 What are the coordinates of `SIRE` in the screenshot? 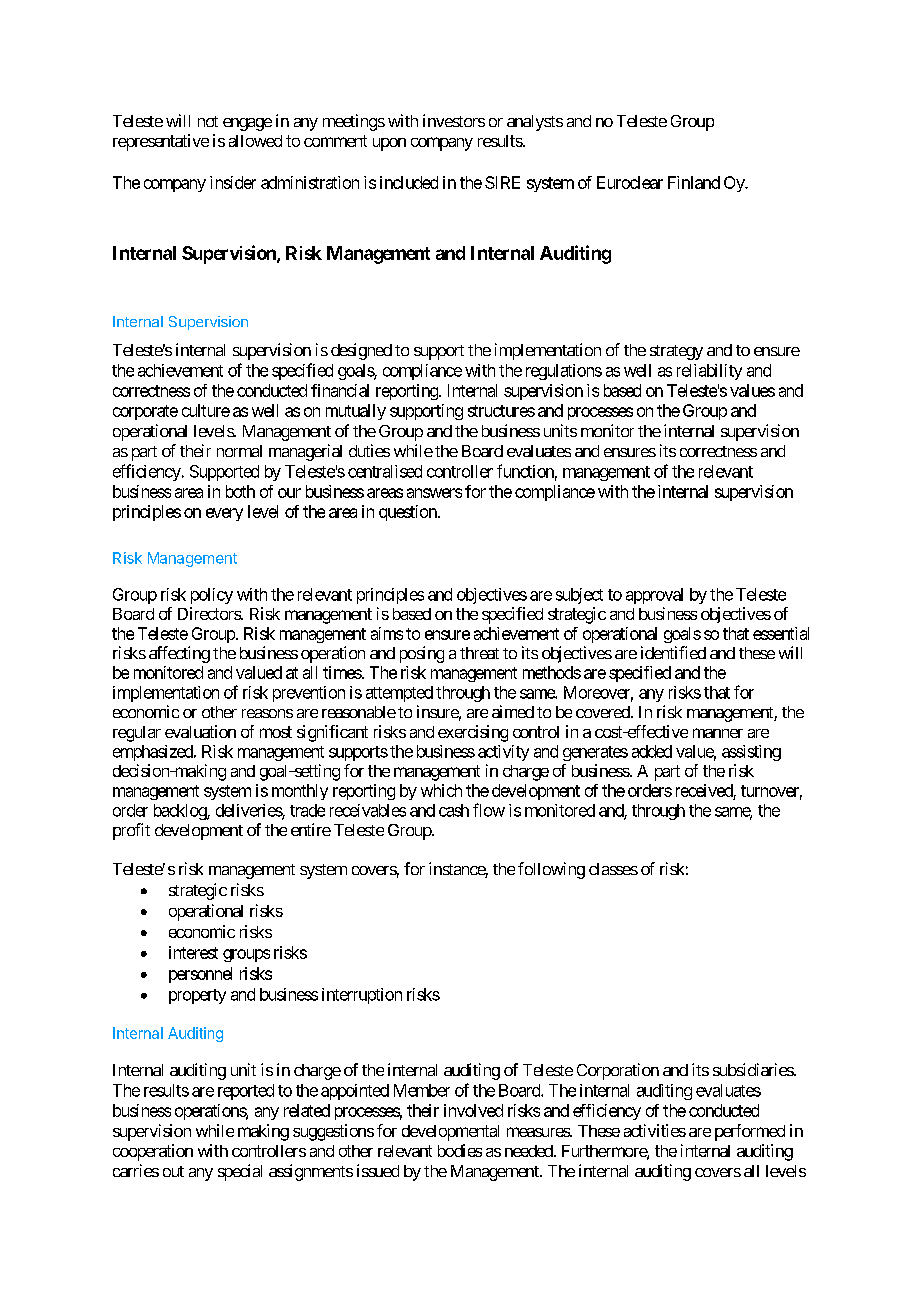 It's located at (502, 182).
